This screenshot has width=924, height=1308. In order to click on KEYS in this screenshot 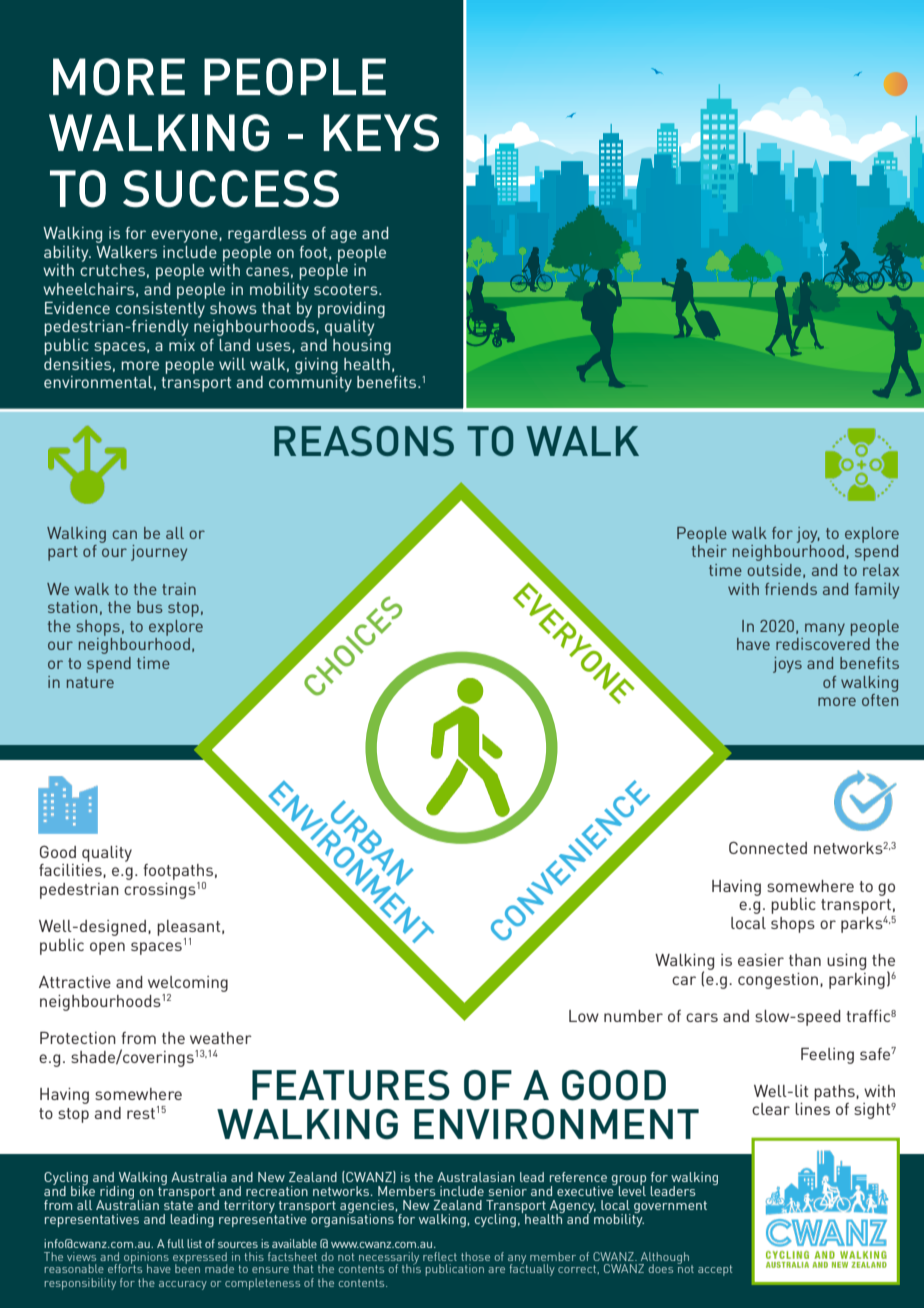, I will do `click(381, 133)`.
